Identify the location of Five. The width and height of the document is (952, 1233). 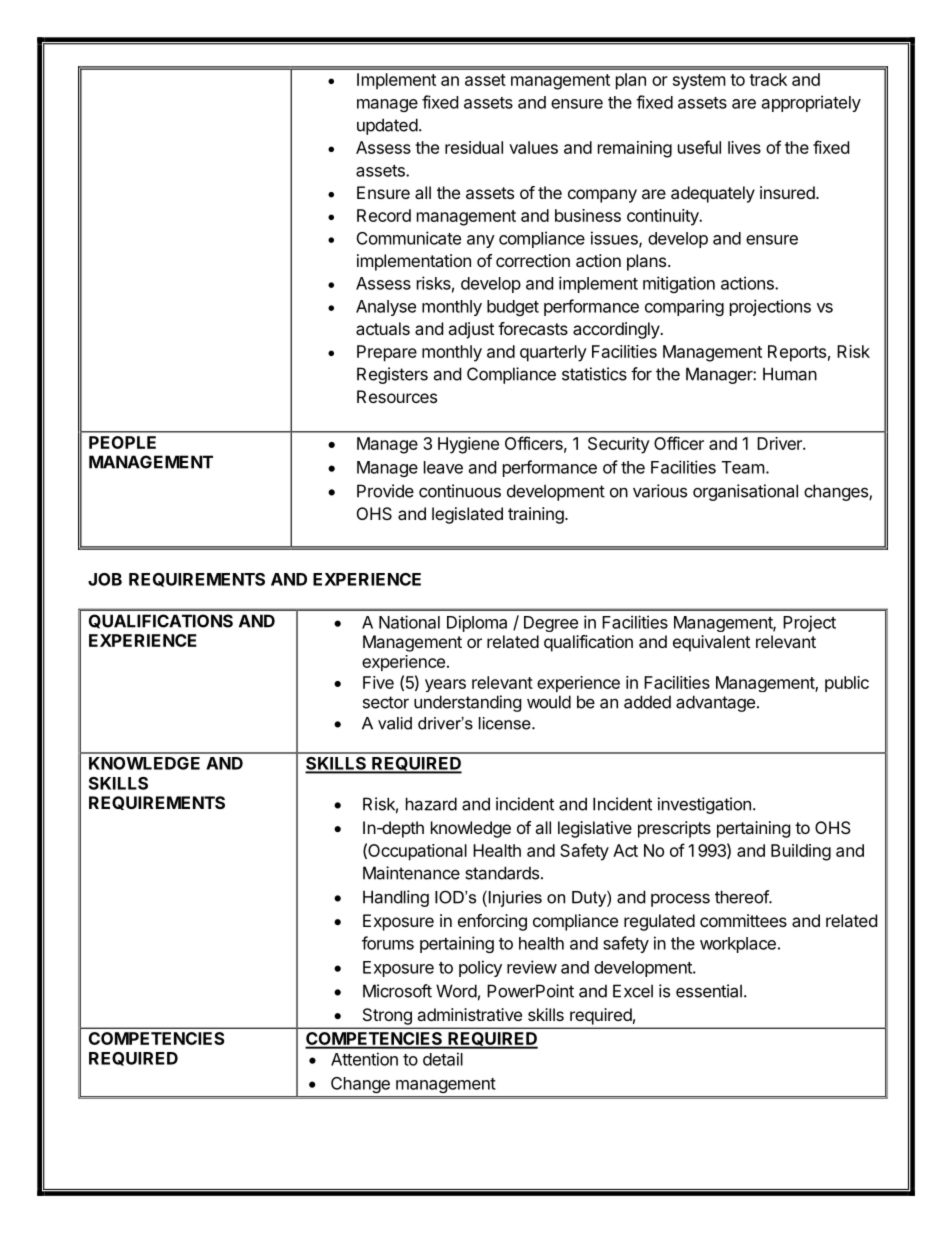
(378, 682).
